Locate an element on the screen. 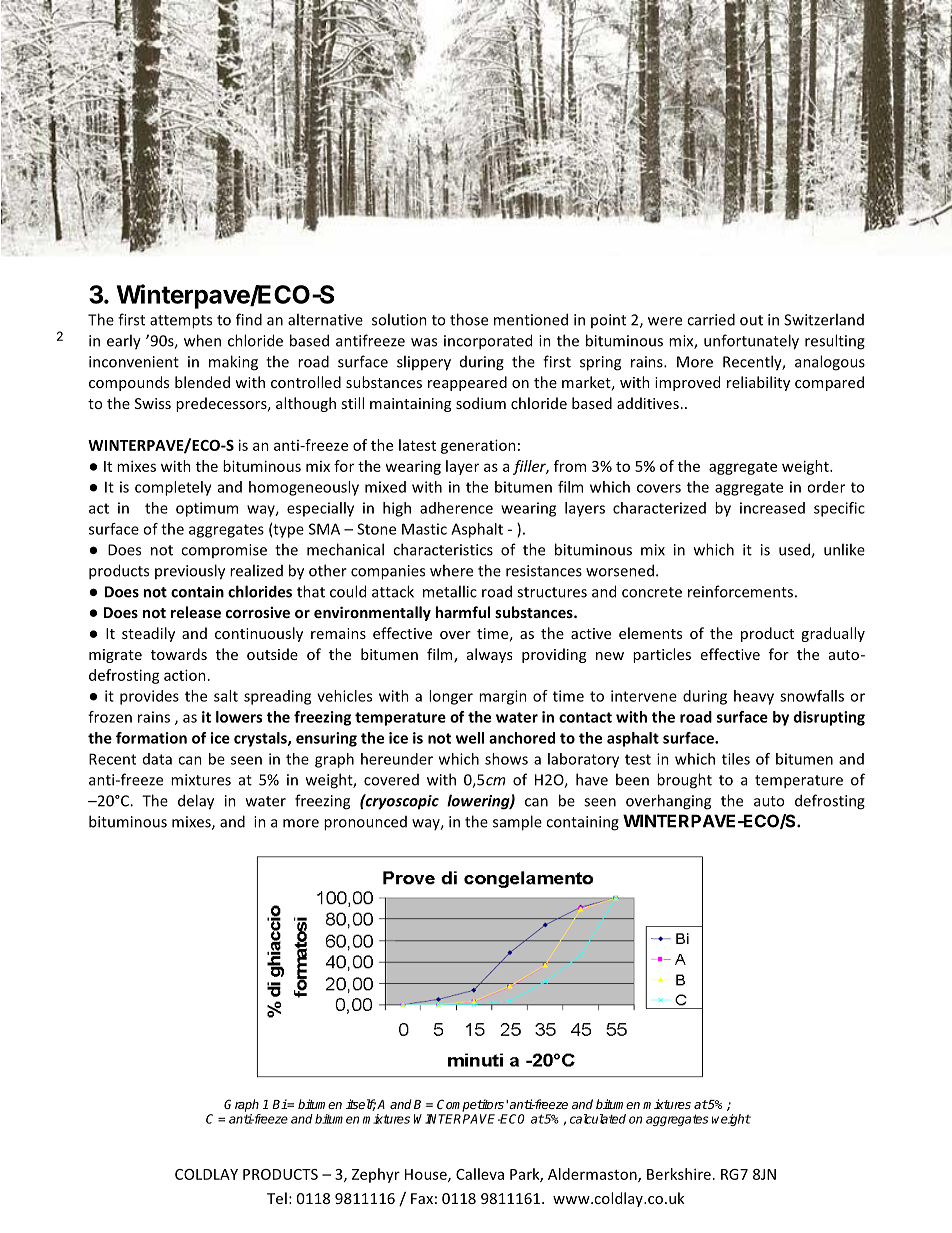 This screenshot has height=1233, width=952. incorporated is located at coordinates (488, 342).
